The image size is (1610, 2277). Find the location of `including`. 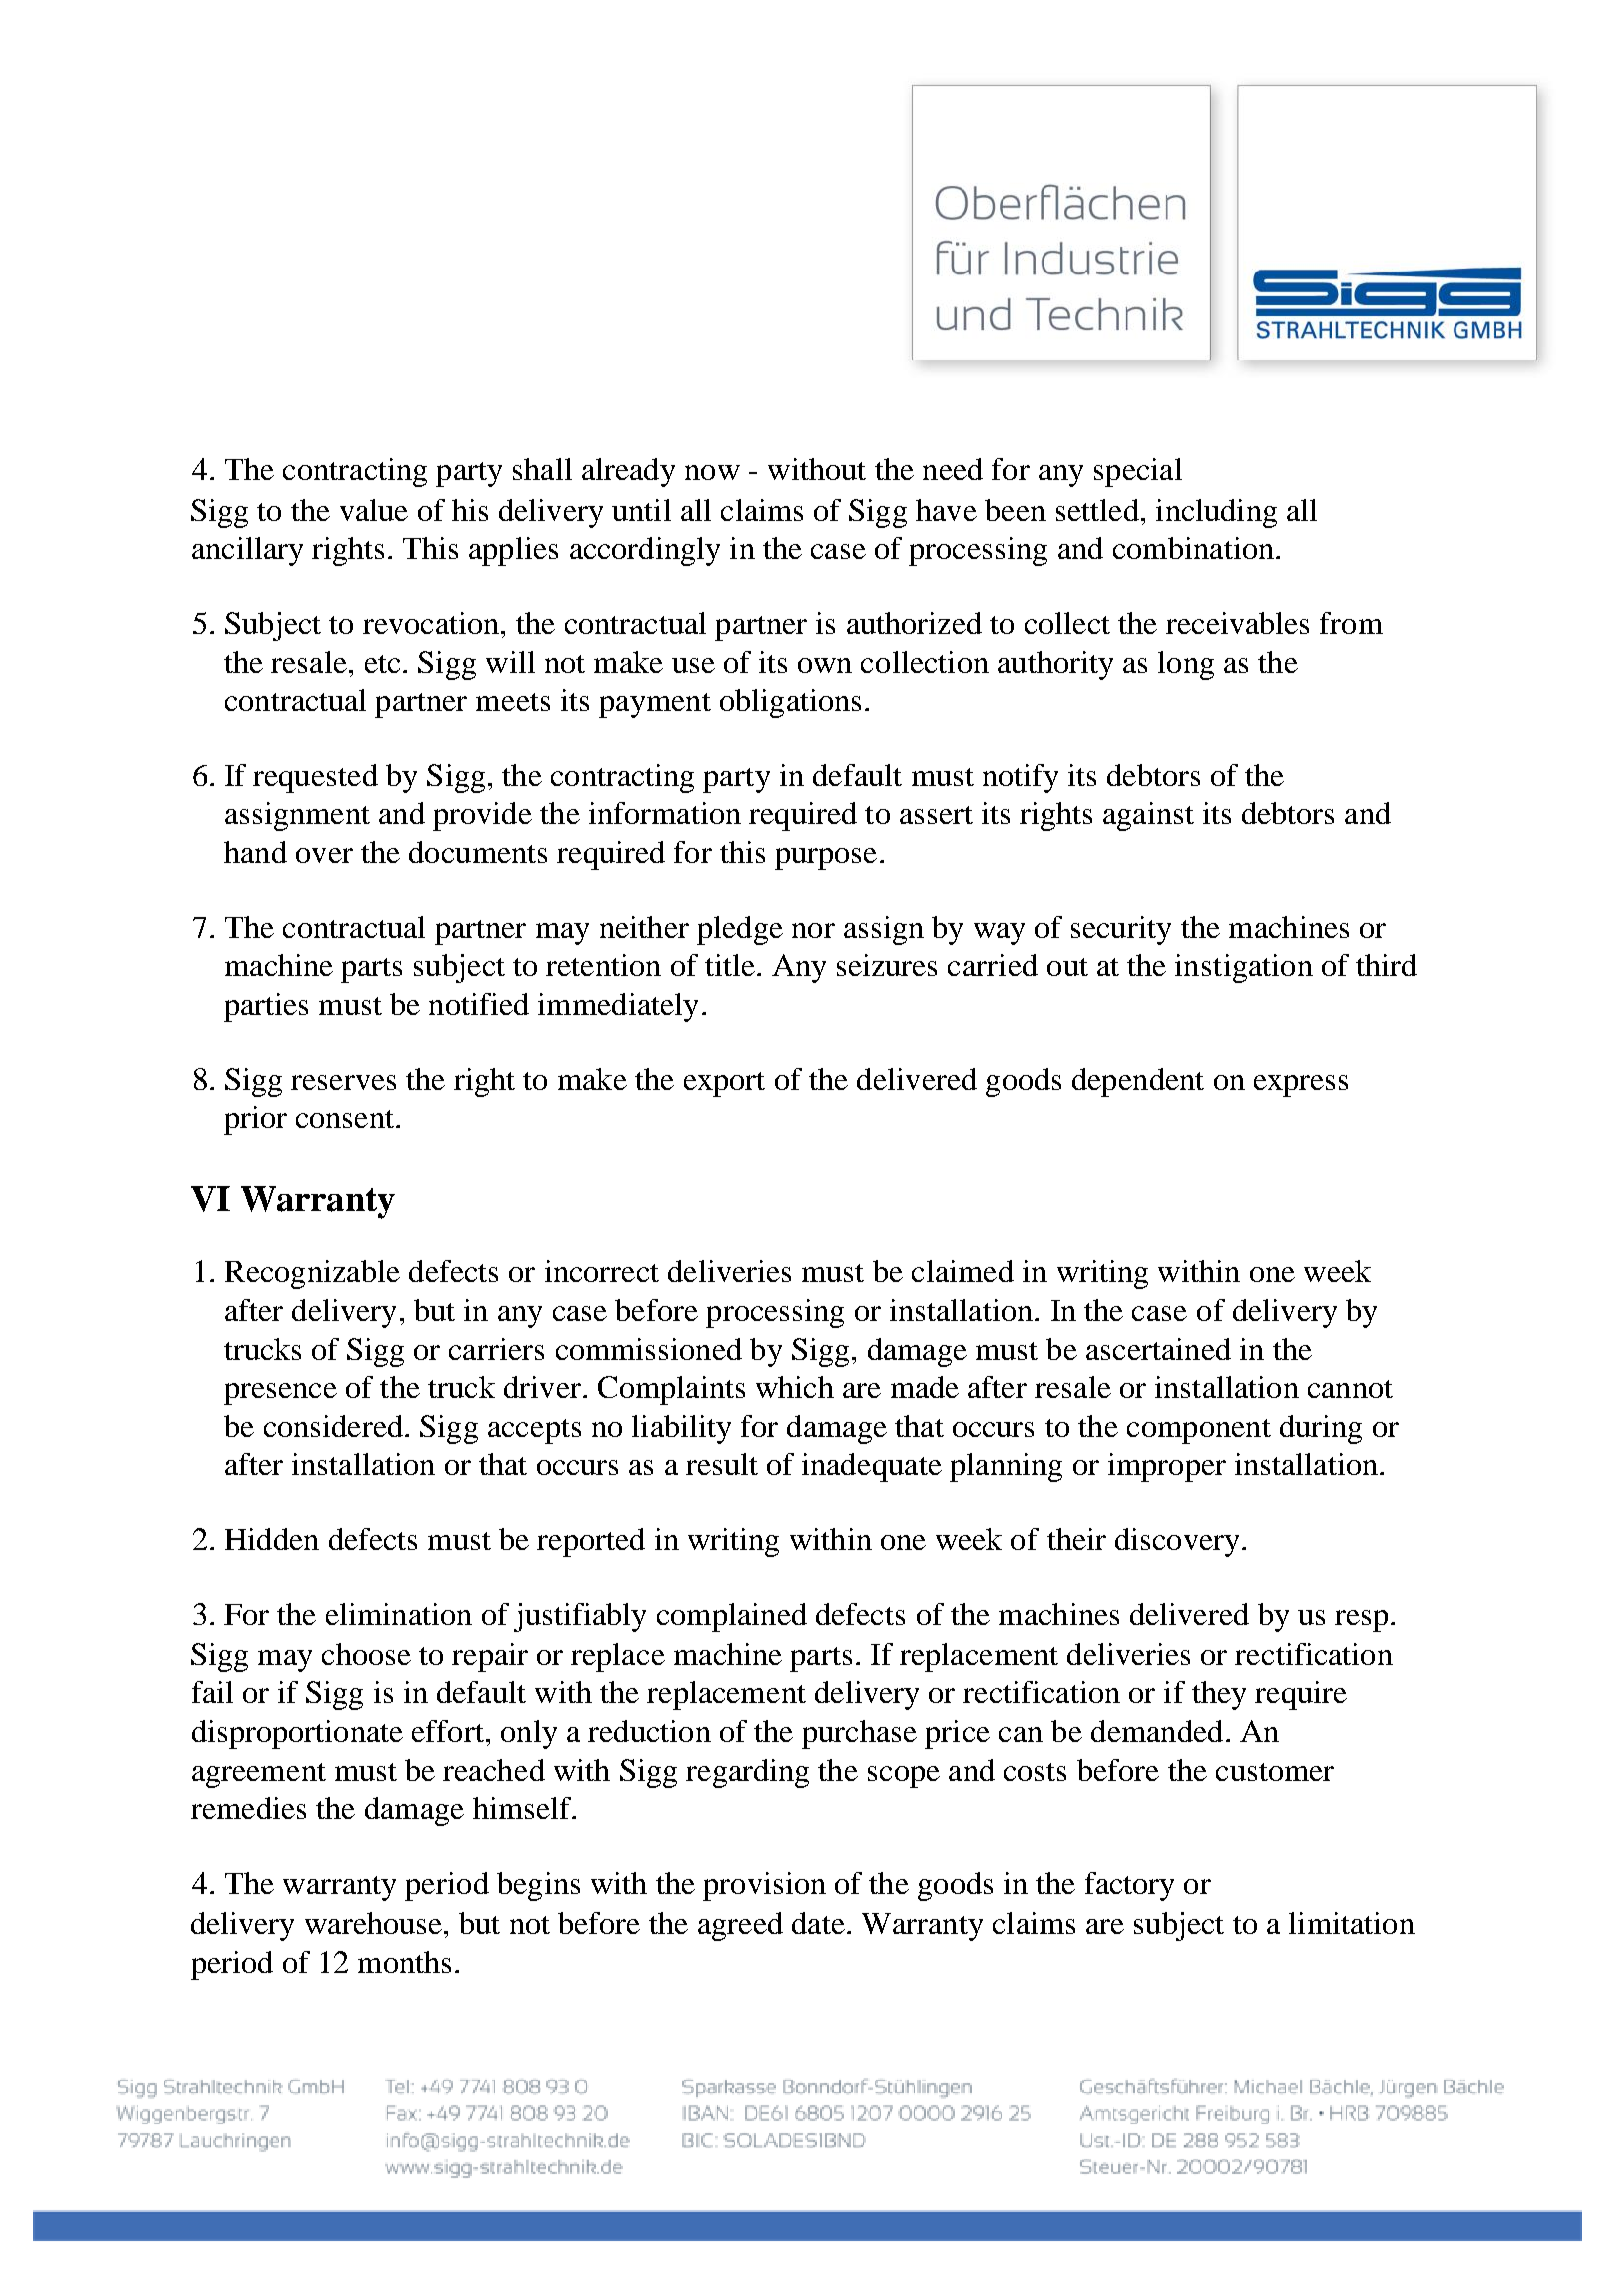

including is located at coordinates (1216, 513).
